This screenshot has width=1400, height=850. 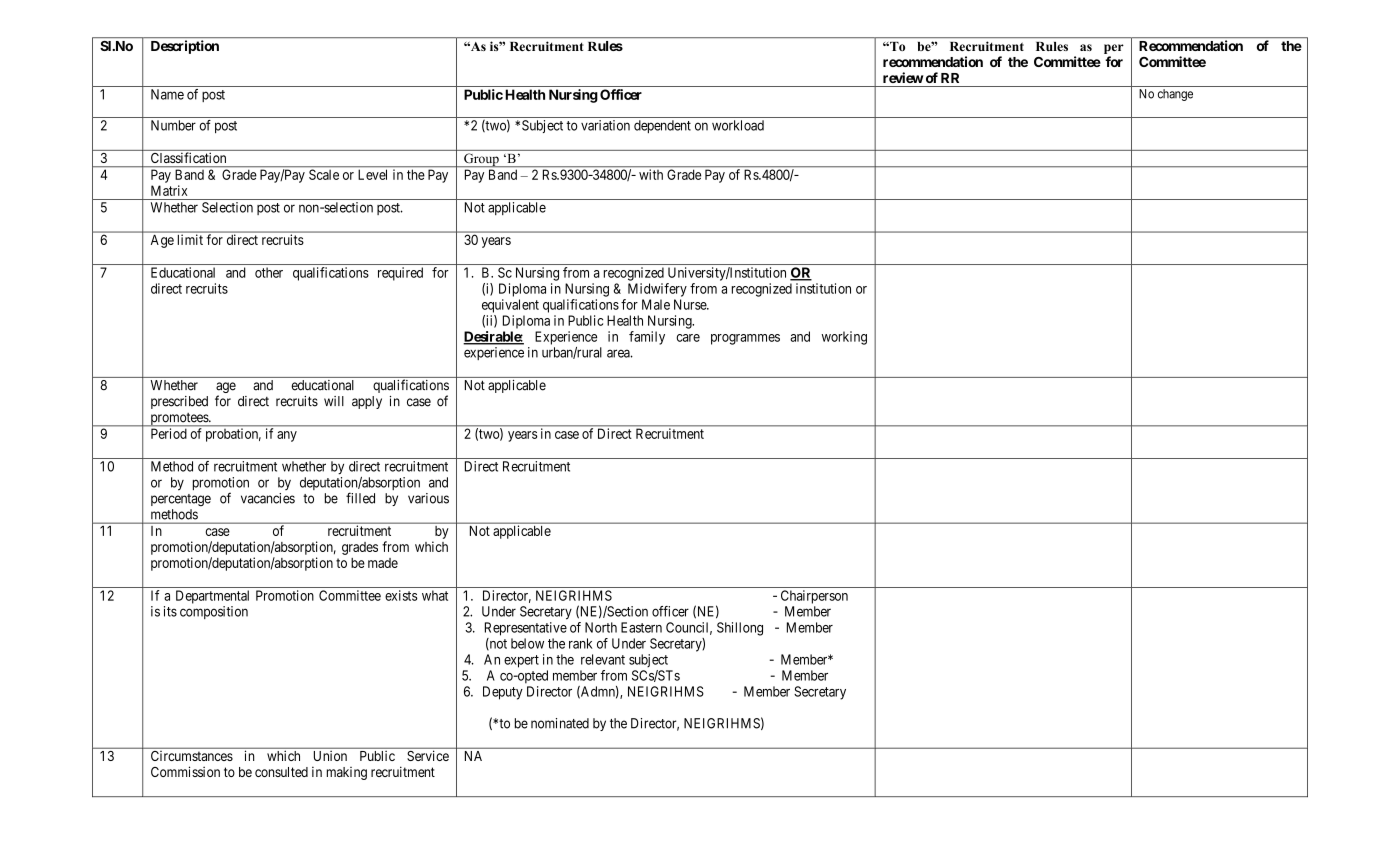 I want to click on Eastern, so click(x=641, y=627).
